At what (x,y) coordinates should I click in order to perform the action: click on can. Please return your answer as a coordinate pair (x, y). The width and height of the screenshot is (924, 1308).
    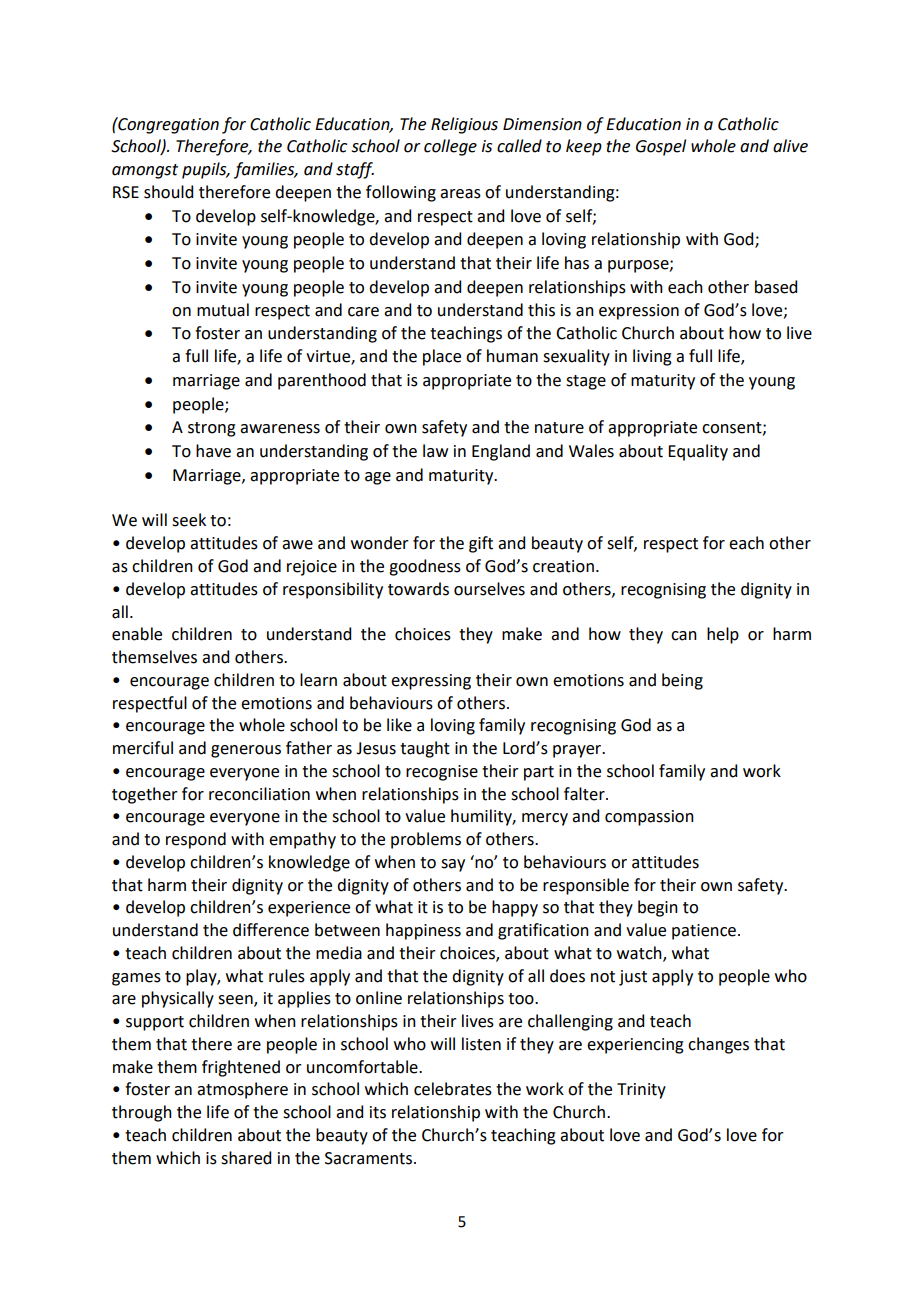
    Looking at the image, I should click on (684, 636).
